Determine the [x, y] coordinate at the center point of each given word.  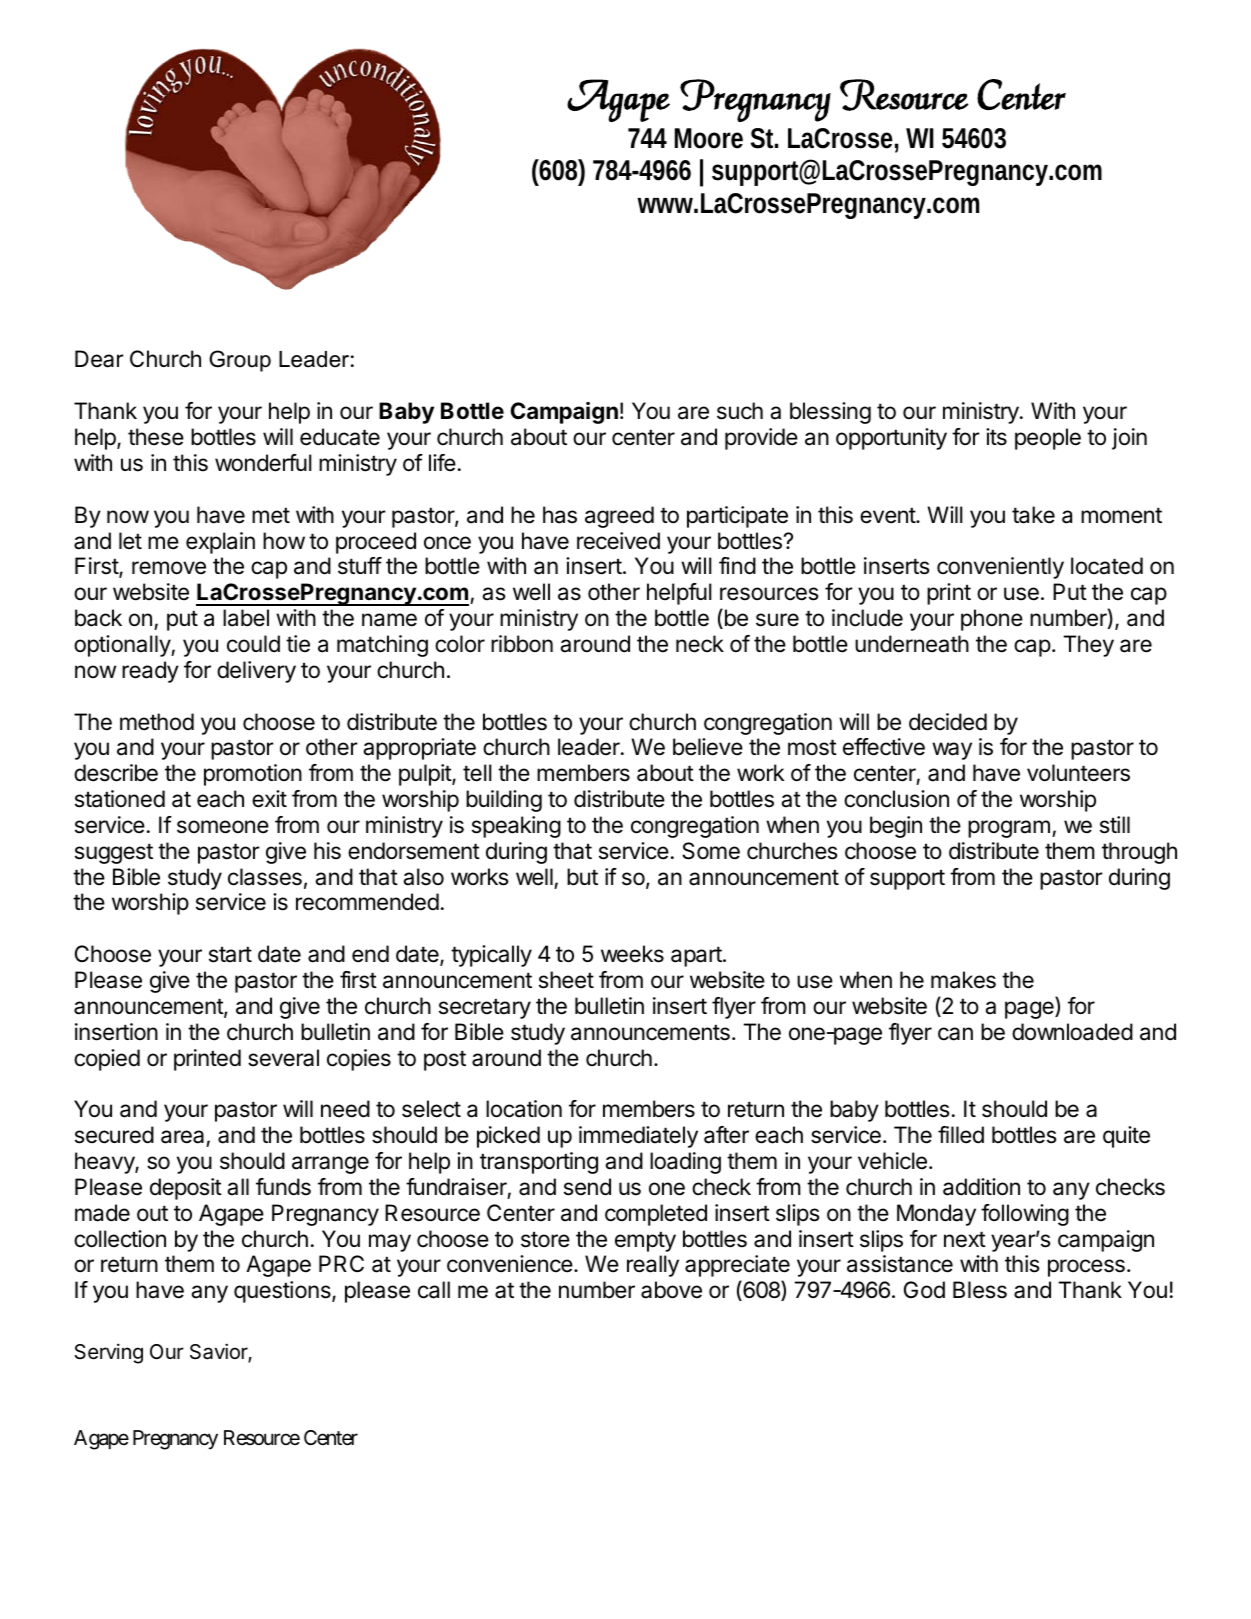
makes [963, 980]
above [671, 1290]
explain [220, 543]
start [230, 954]
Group [240, 361]
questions [283, 1292]
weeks [632, 954]
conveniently [1000, 568]
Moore [709, 138]
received [618, 541]
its [996, 437]
